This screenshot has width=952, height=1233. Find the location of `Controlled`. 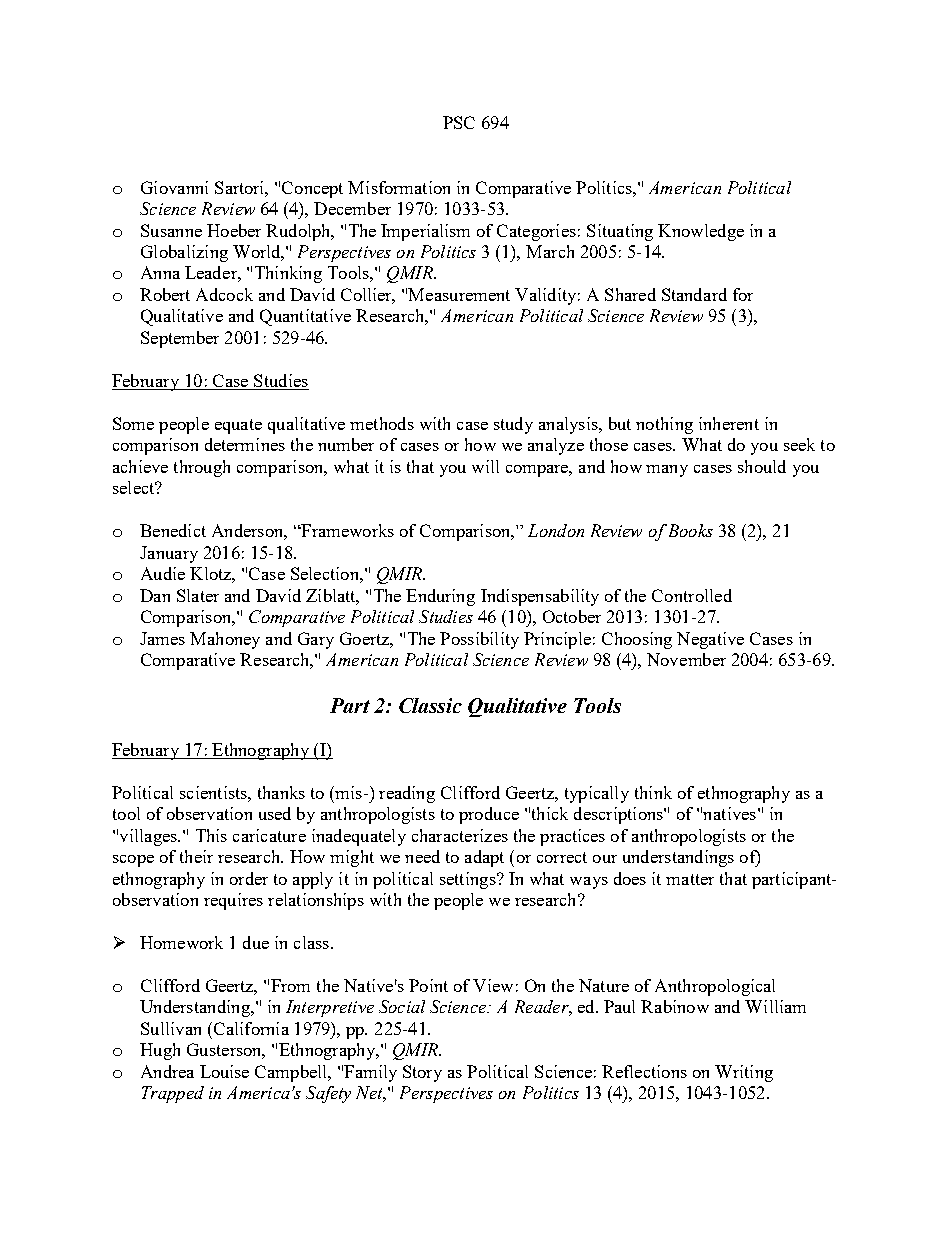

Controlled is located at coordinates (692, 595).
